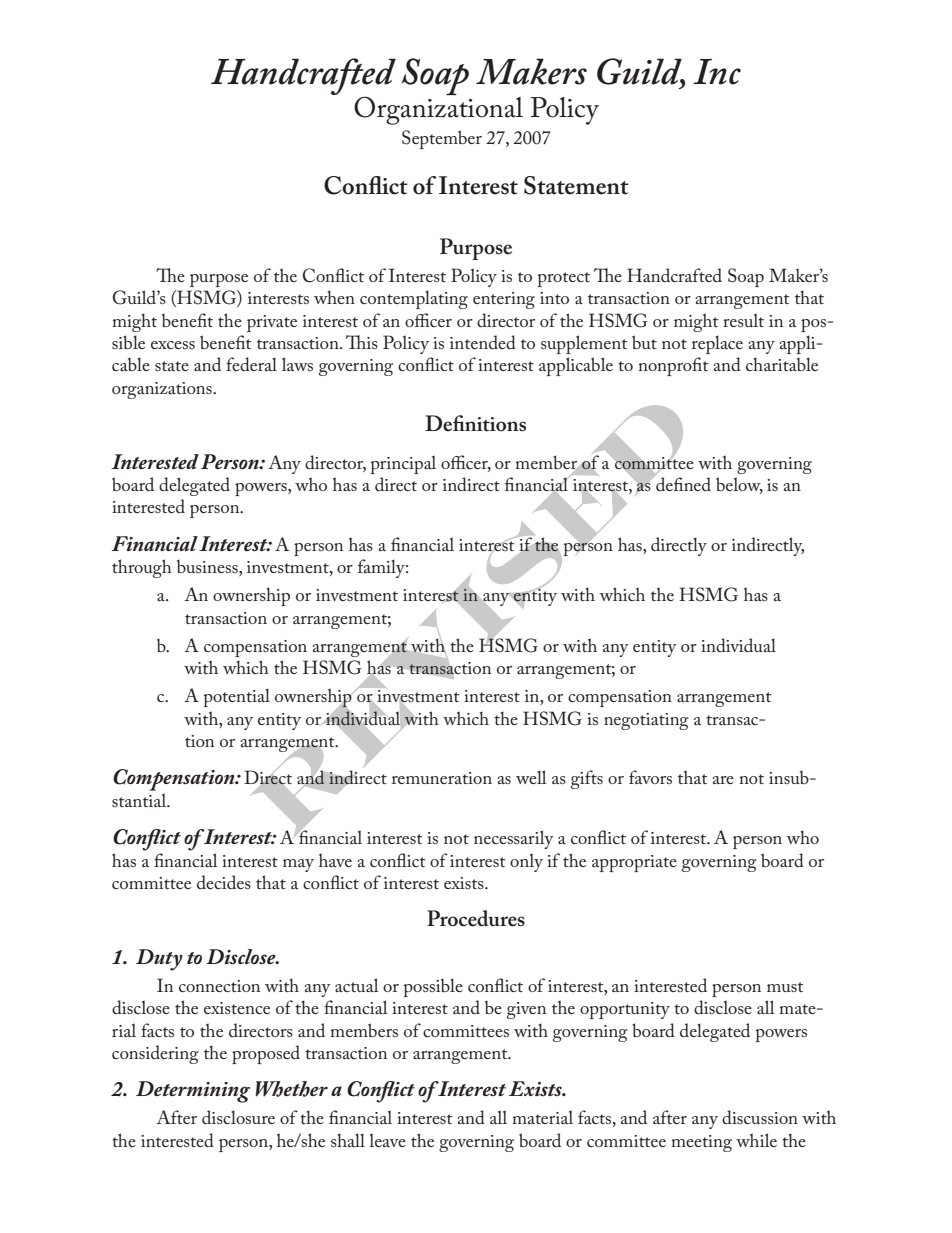 This document has height=1233, width=952. Describe the element at coordinates (387, 1140) in the document. I see `leave` at that location.
